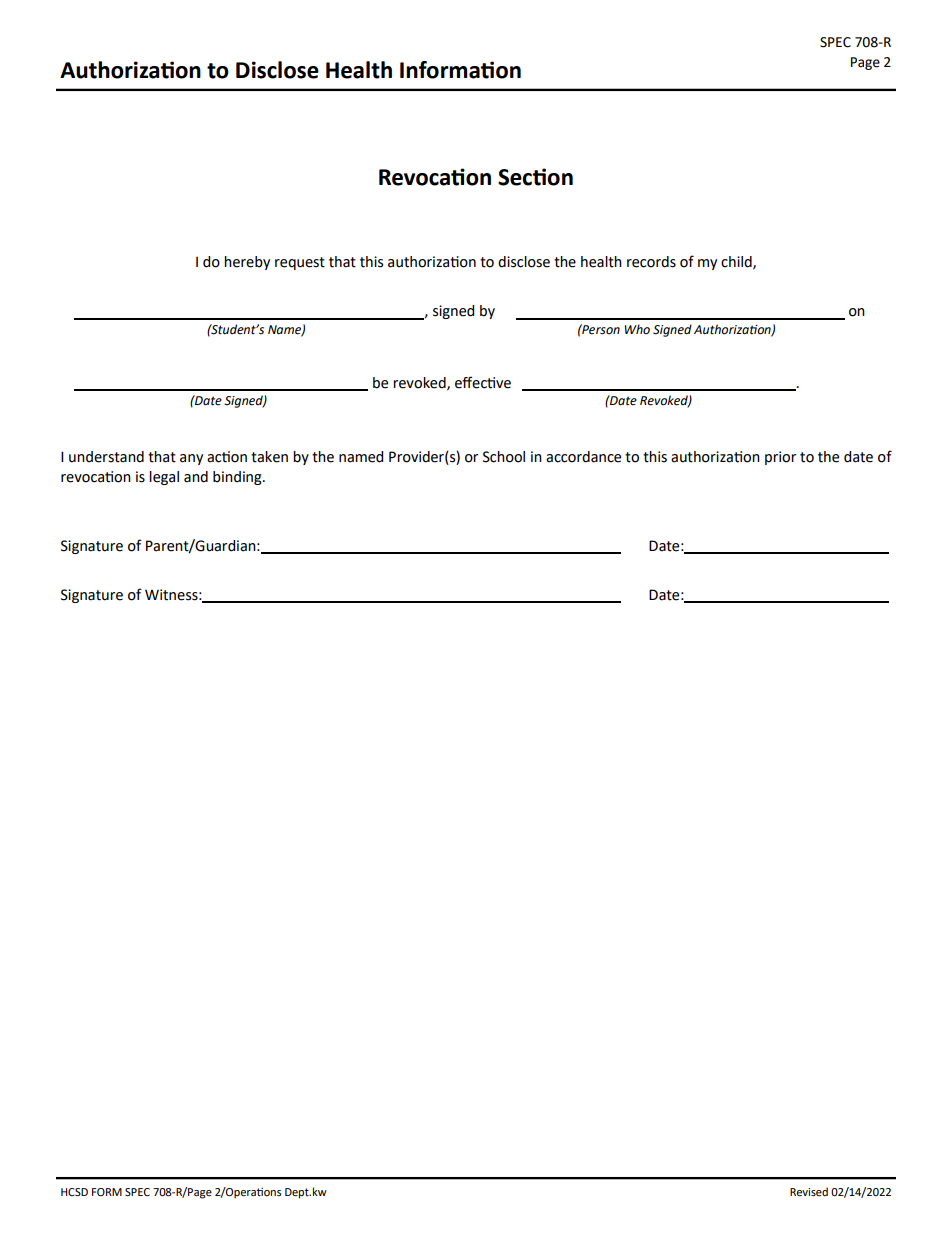 The width and height of the page is (952, 1233). What do you see at coordinates (809, 1192) in the page?
I see `Revised` at bounding box center [809, 1192].
